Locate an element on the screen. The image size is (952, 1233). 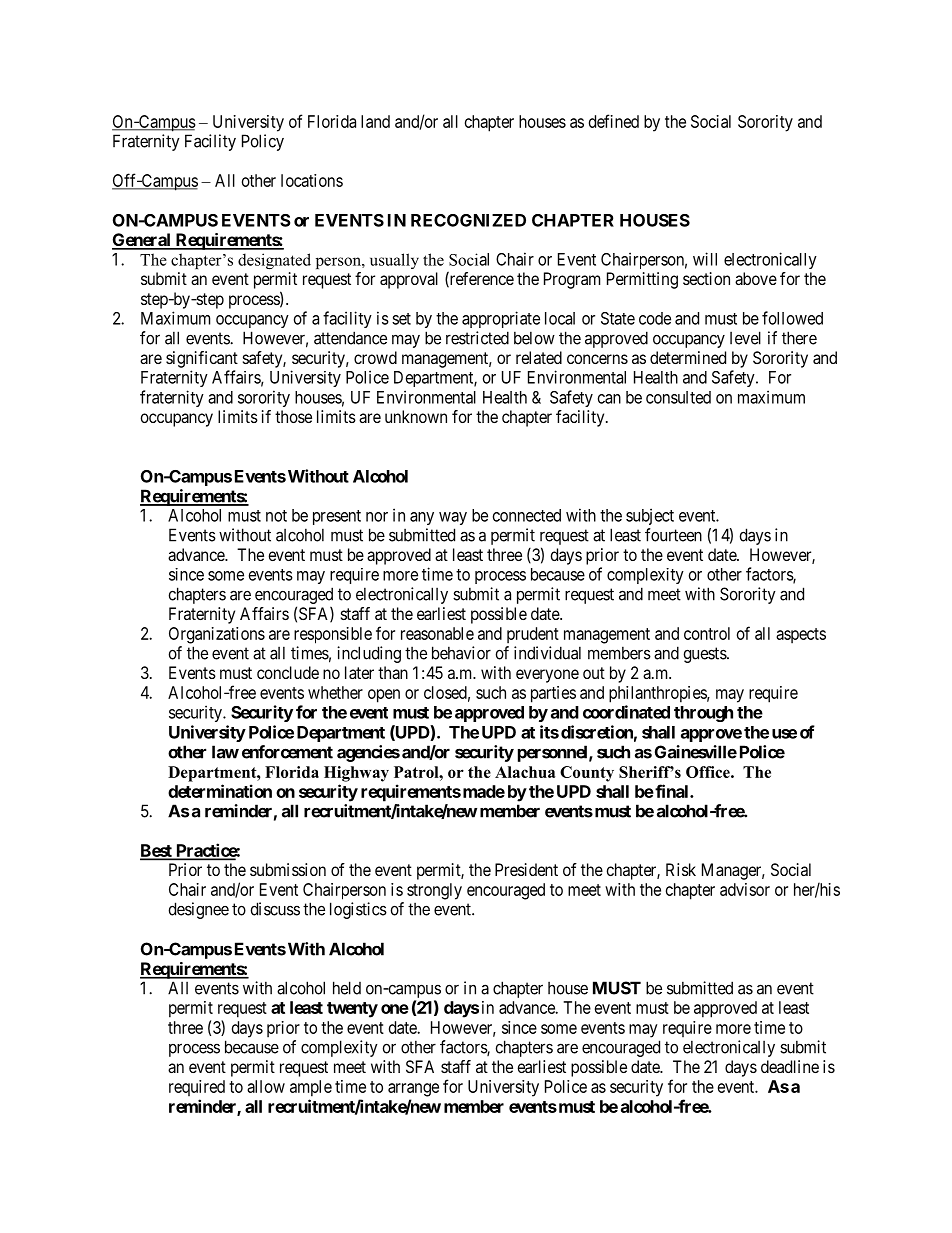
Policy is located at coordinates (263, 142).
